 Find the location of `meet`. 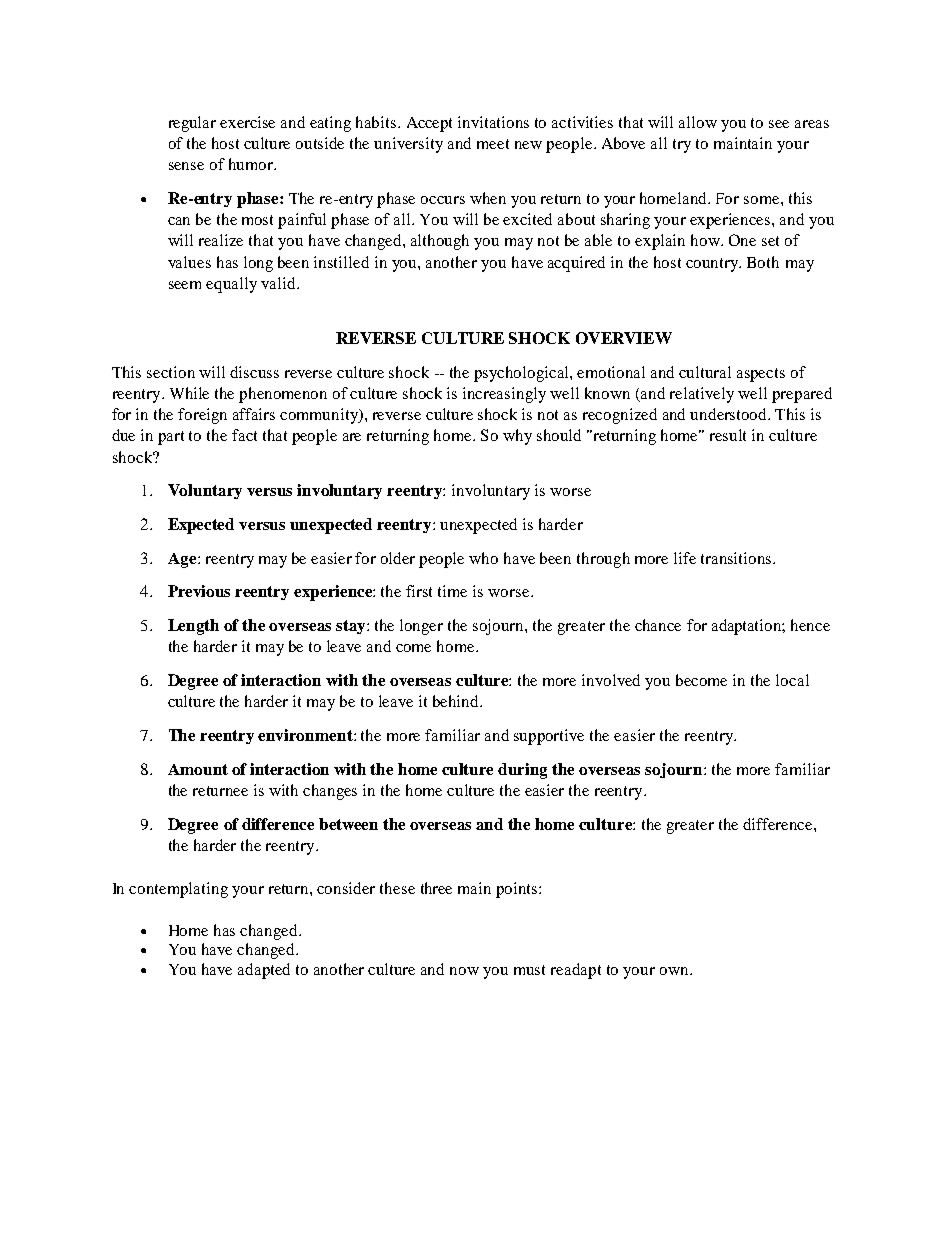

meet is located at coordinates (493, 144).
